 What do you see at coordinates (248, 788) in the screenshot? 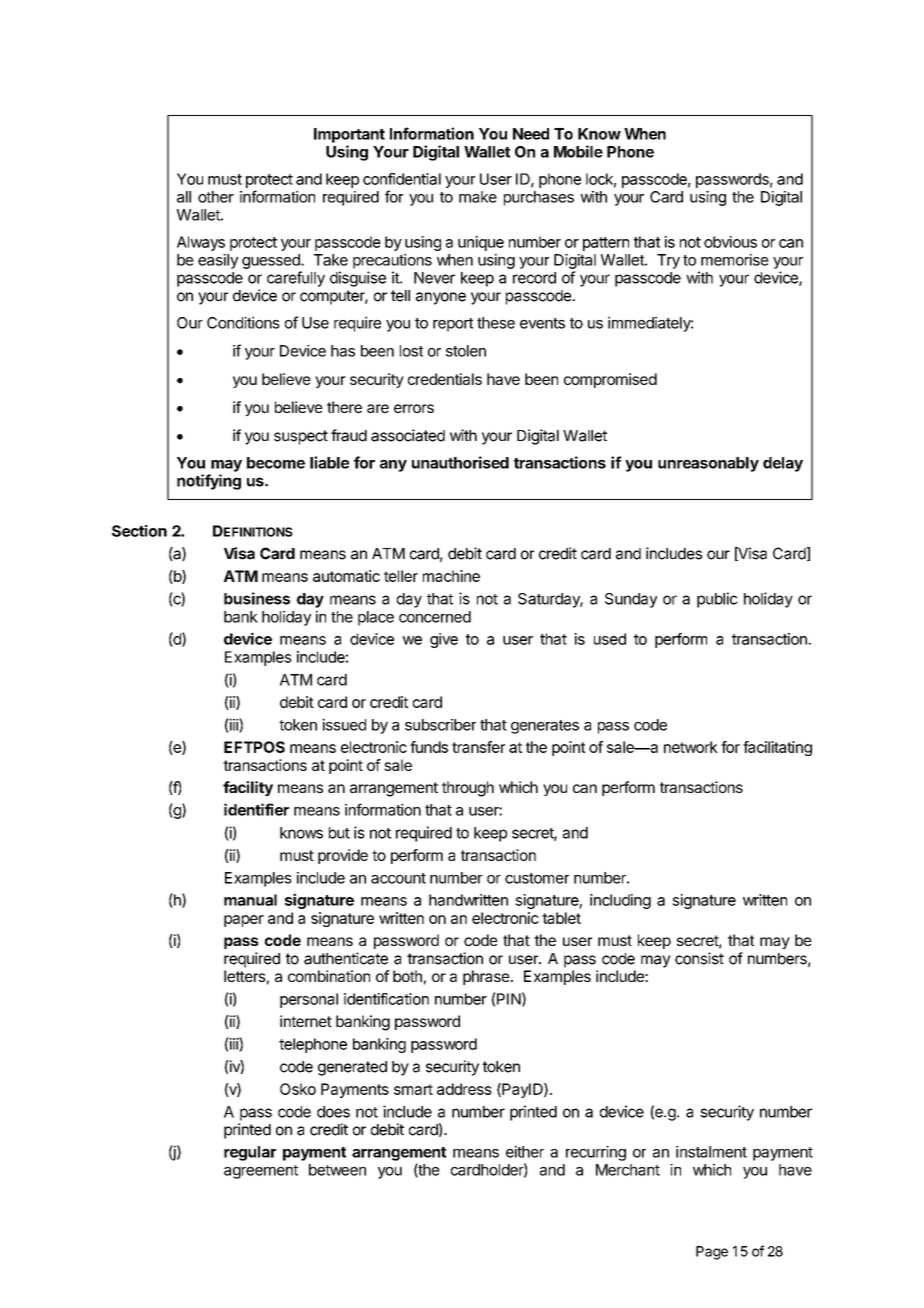
I see `facility` at bounding box center [248, 788].
